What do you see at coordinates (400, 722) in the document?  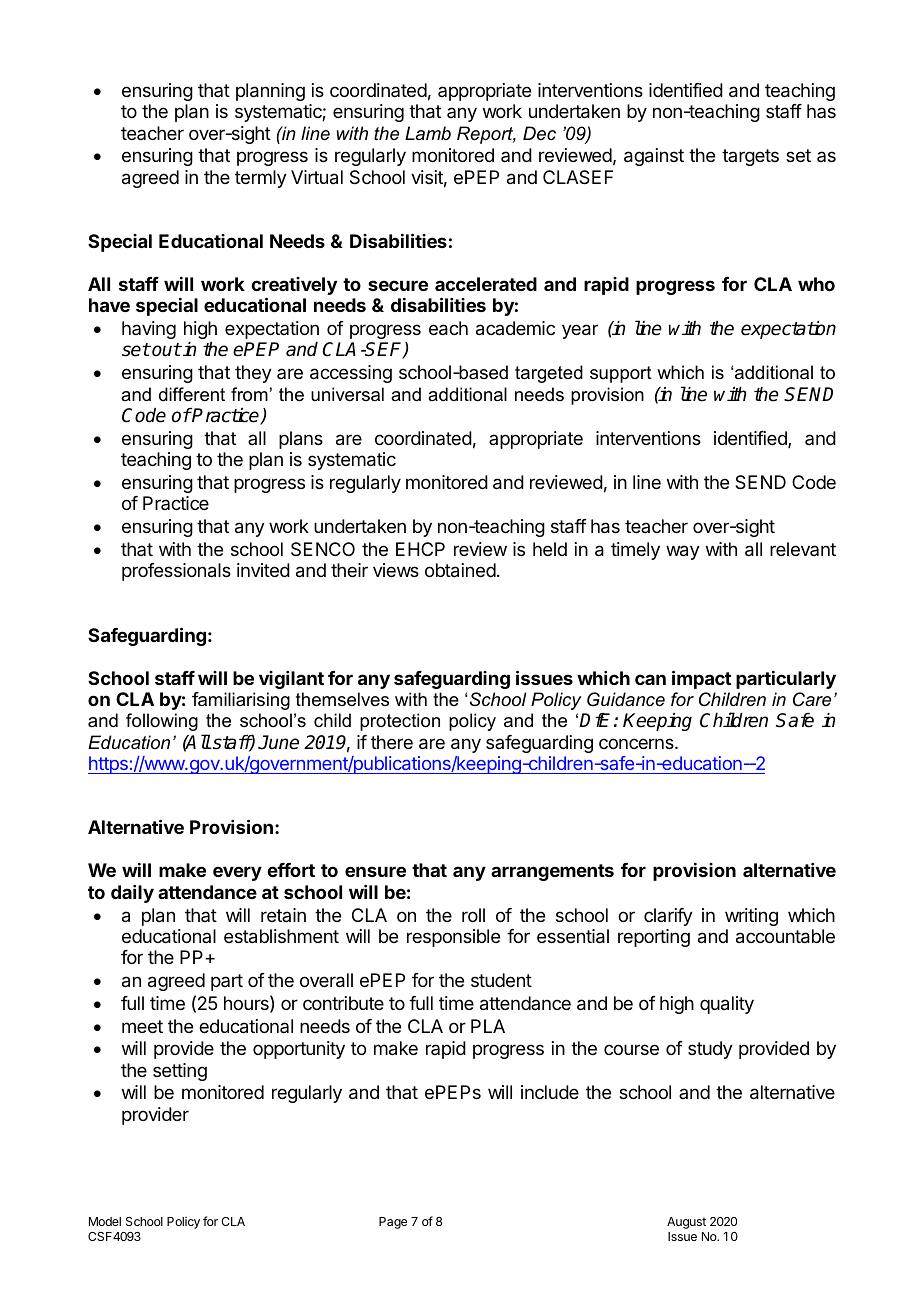 I see `protection` at bounding box center [400, 722].
